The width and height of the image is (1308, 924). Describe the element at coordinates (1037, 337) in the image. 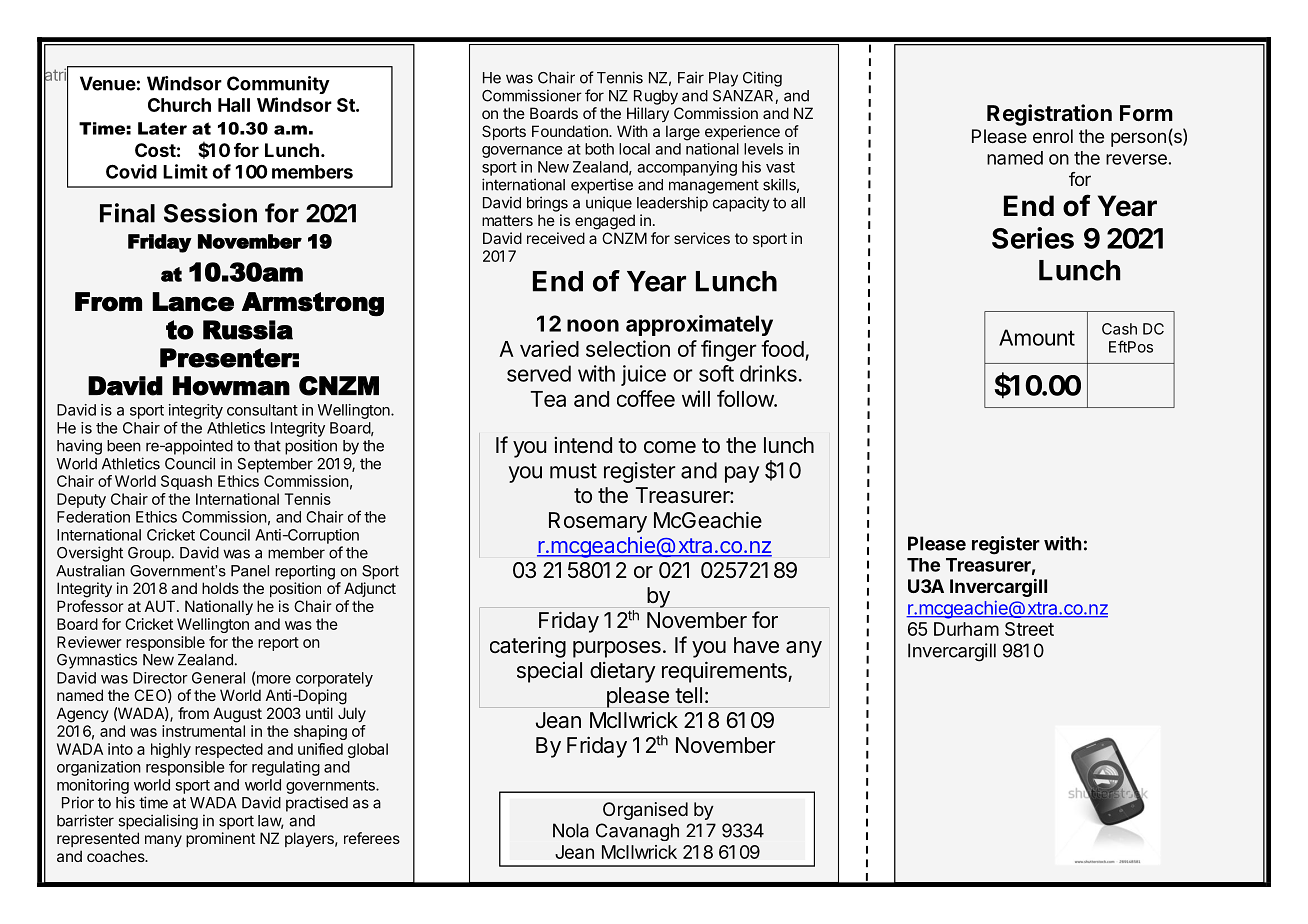

I see `Amount` at that location.
